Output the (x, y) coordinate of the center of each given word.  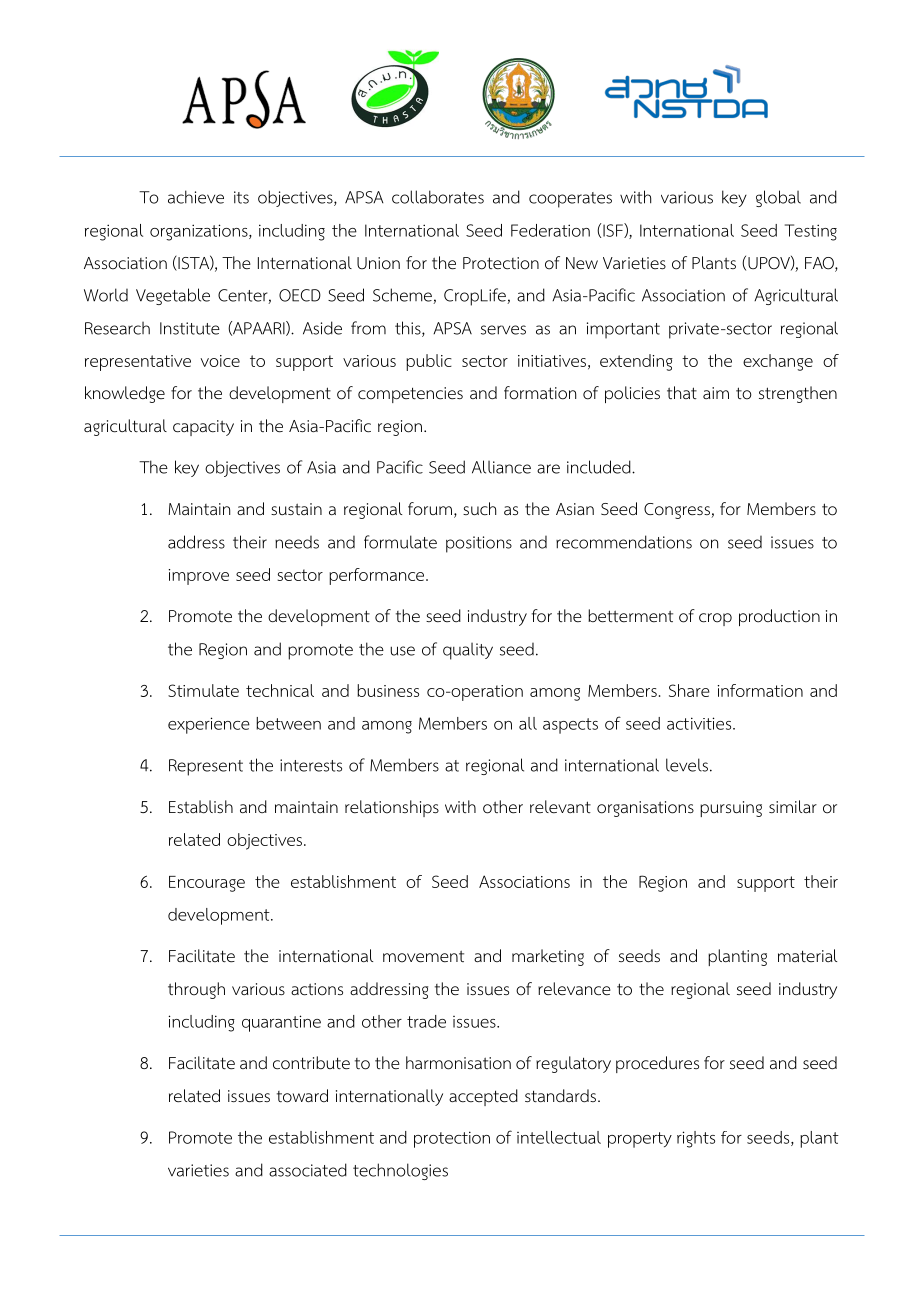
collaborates (438, 197)
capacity (203, 428)
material (807, 956)
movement (423, 956)
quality (468, 651)
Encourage (207, 884)
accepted (483, 1097)
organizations (200, 232)
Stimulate (203, 690)
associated (308, 1170)
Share (689, 690)
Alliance (501, 467)
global (778, 198)
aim (716, 393)
